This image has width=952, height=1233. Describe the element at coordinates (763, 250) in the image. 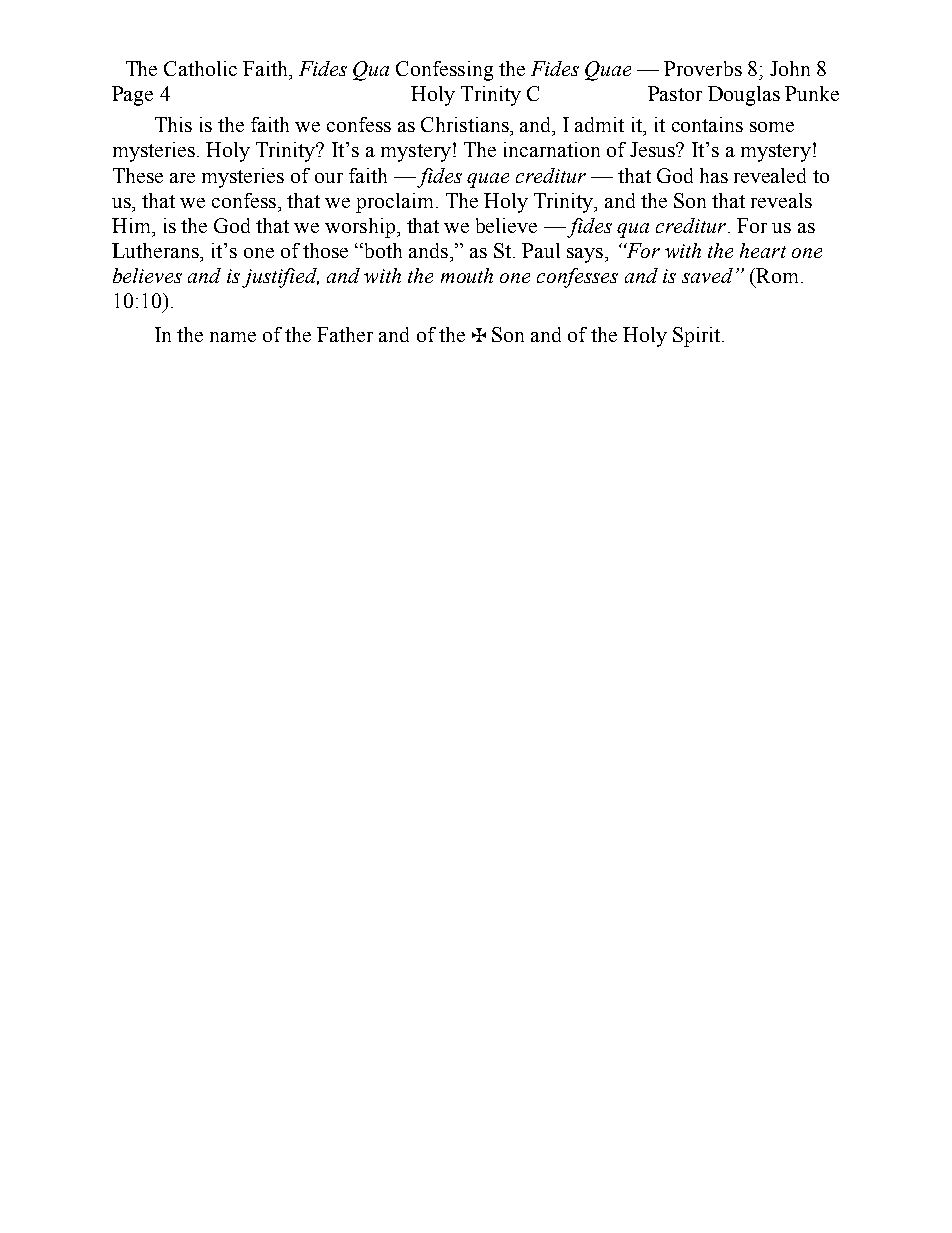

I see `heart` at that location.
